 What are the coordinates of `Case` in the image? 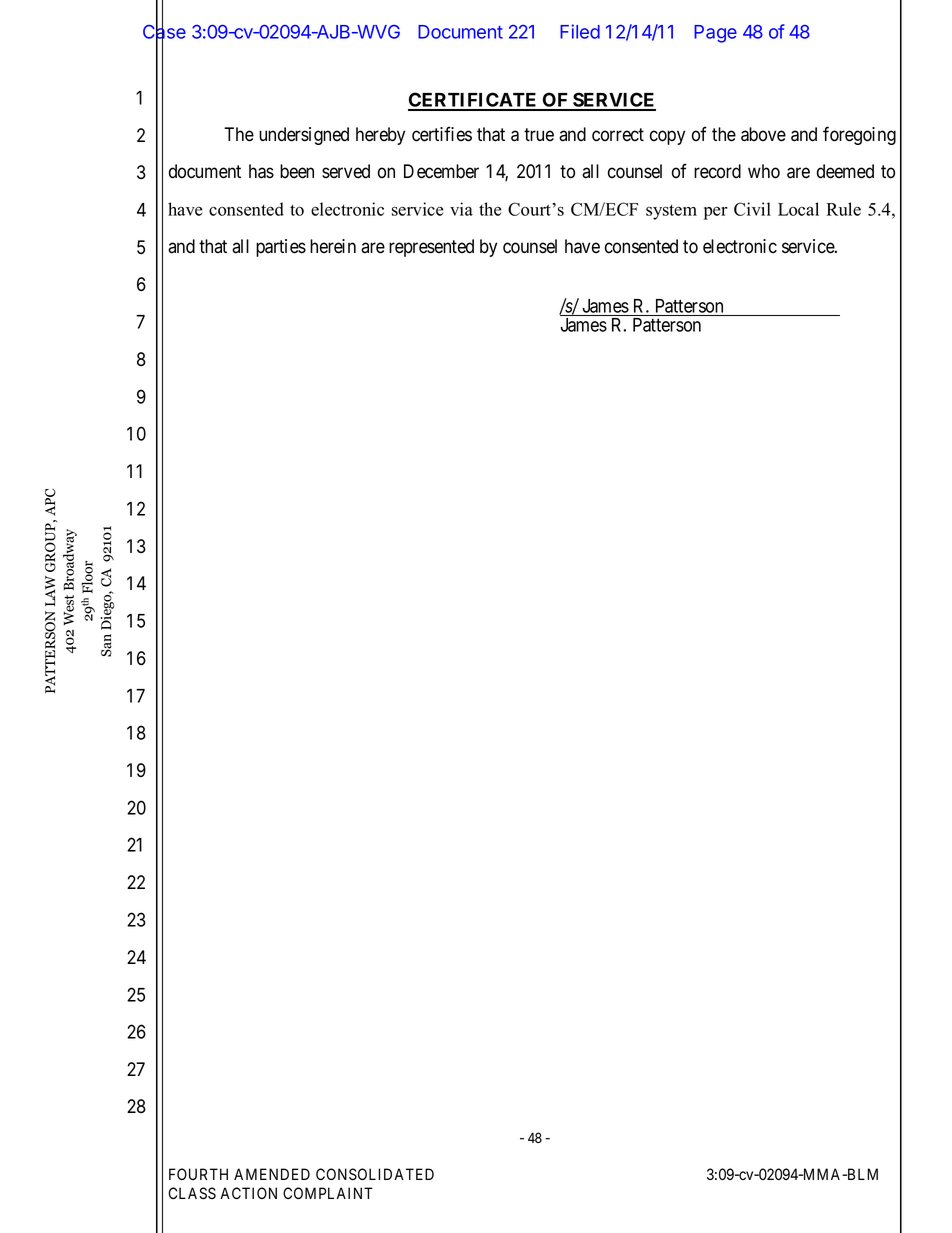 It's located at (164, 32).
